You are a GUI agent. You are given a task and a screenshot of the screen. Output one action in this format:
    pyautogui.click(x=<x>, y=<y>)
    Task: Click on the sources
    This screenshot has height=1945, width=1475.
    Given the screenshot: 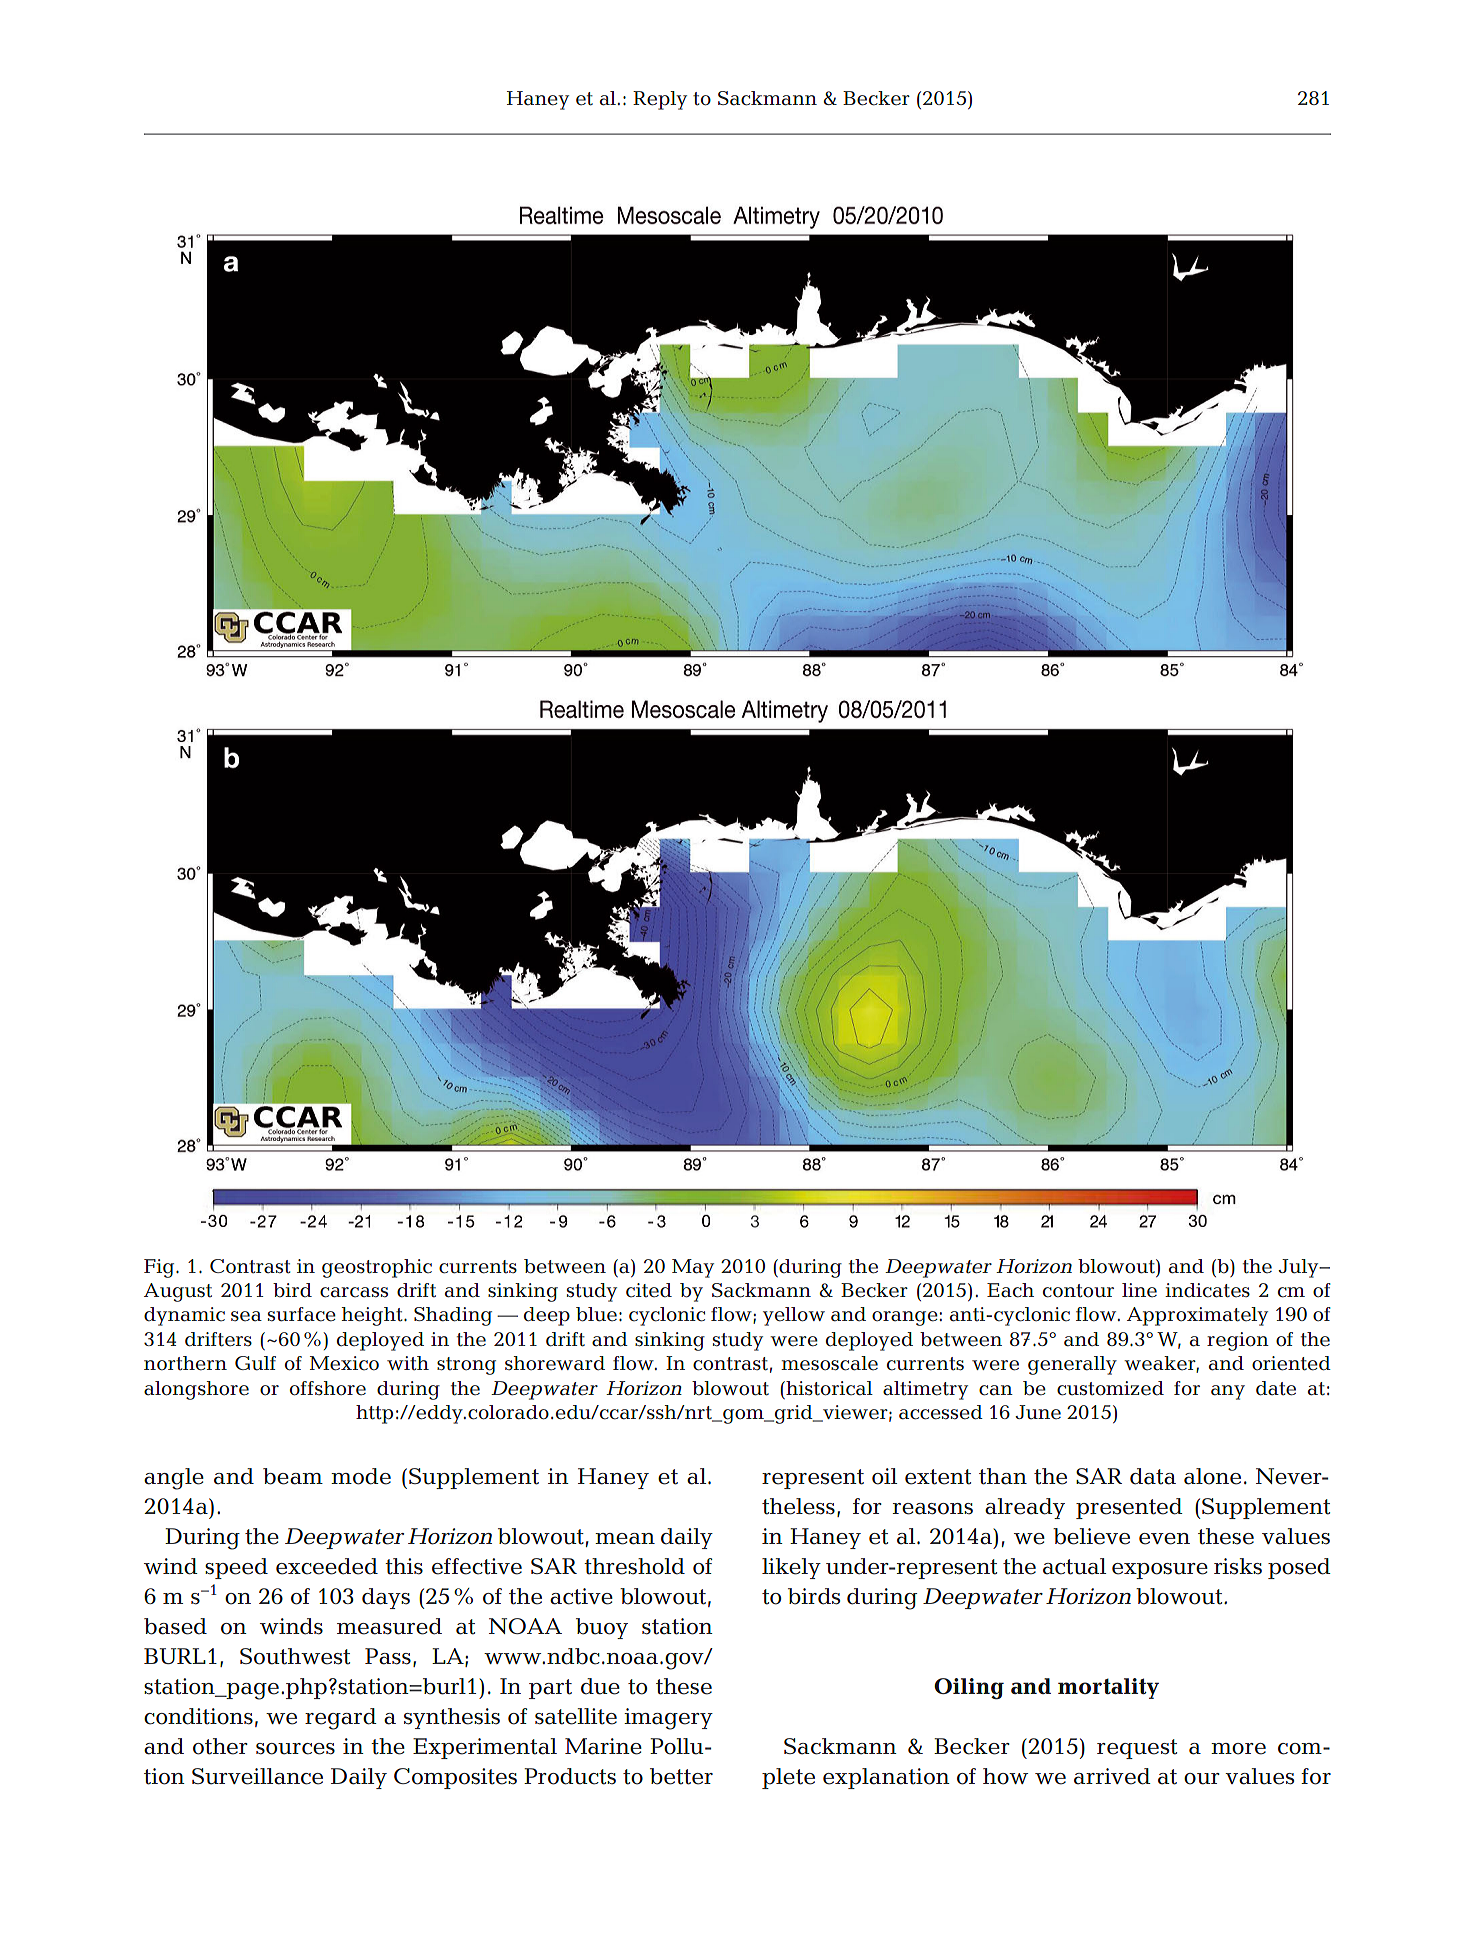 What is the action you would take?
    pyautogui.click(x=295, y=1749)
